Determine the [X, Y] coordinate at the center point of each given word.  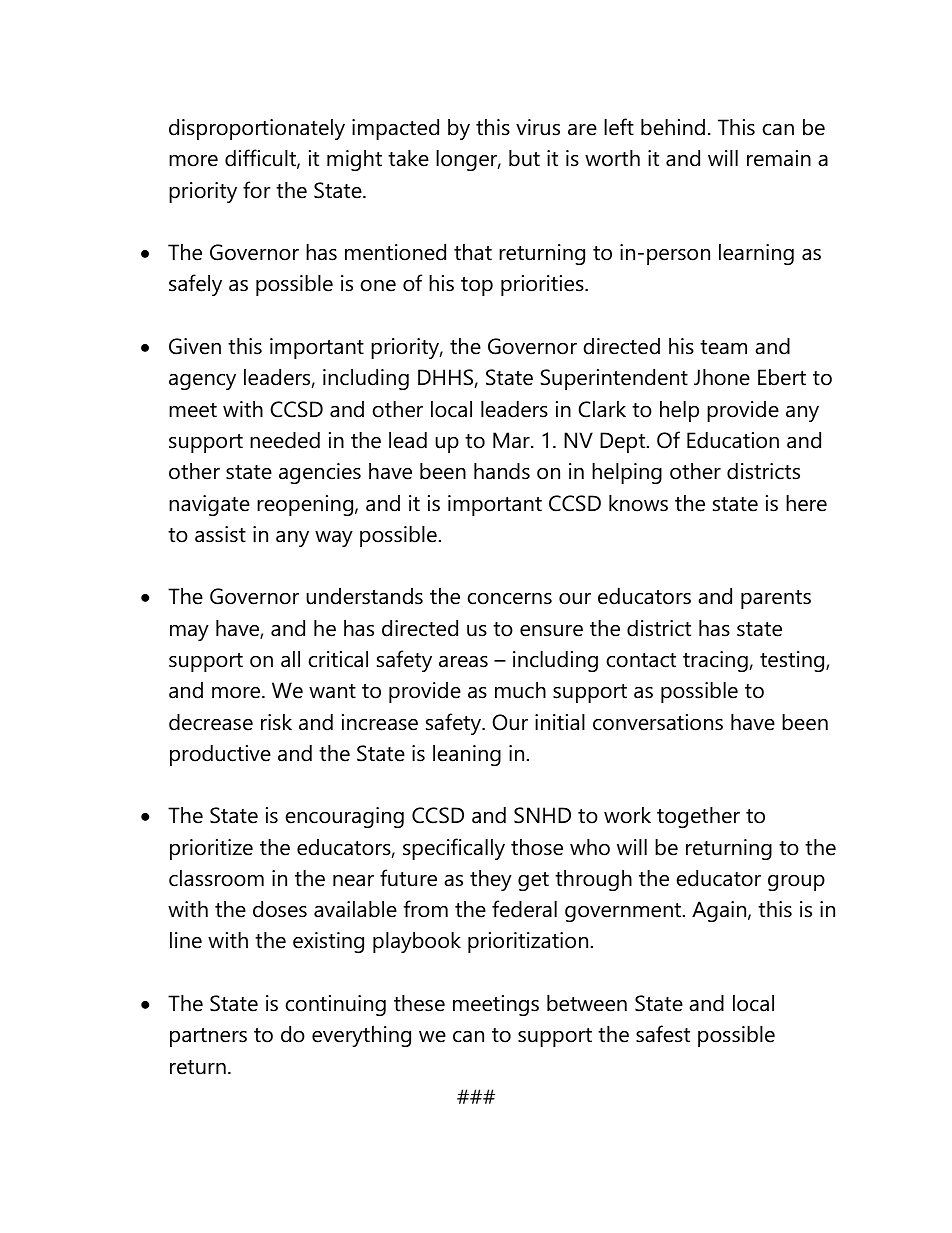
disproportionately [257, 129]
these [419, 1003]
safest [663, 1034]
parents [776, 599]
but [524, 158]
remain [779, 158]
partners [208, 1037]
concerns [509, 599]
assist [220, 534]
